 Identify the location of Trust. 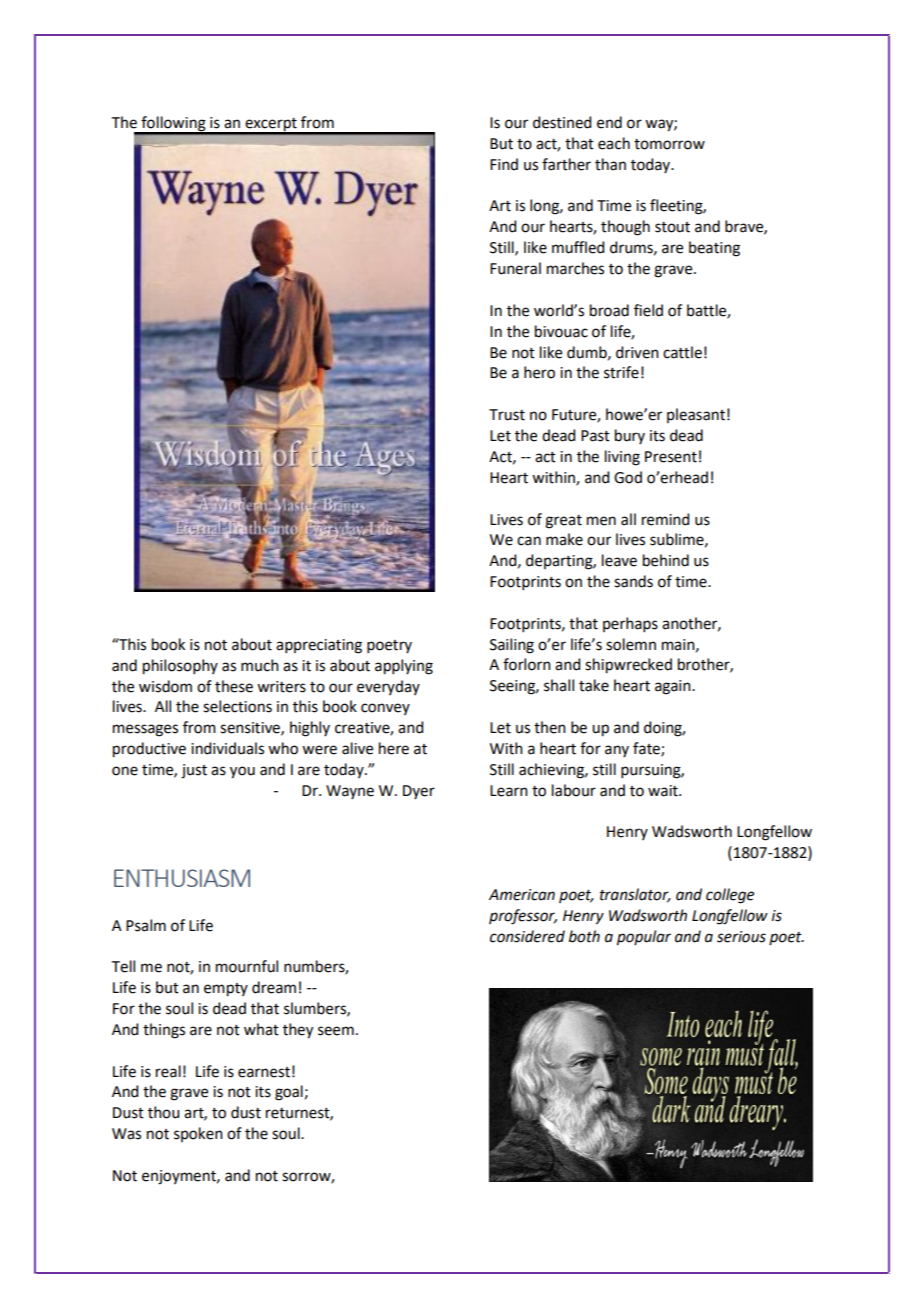
(507, 415).
